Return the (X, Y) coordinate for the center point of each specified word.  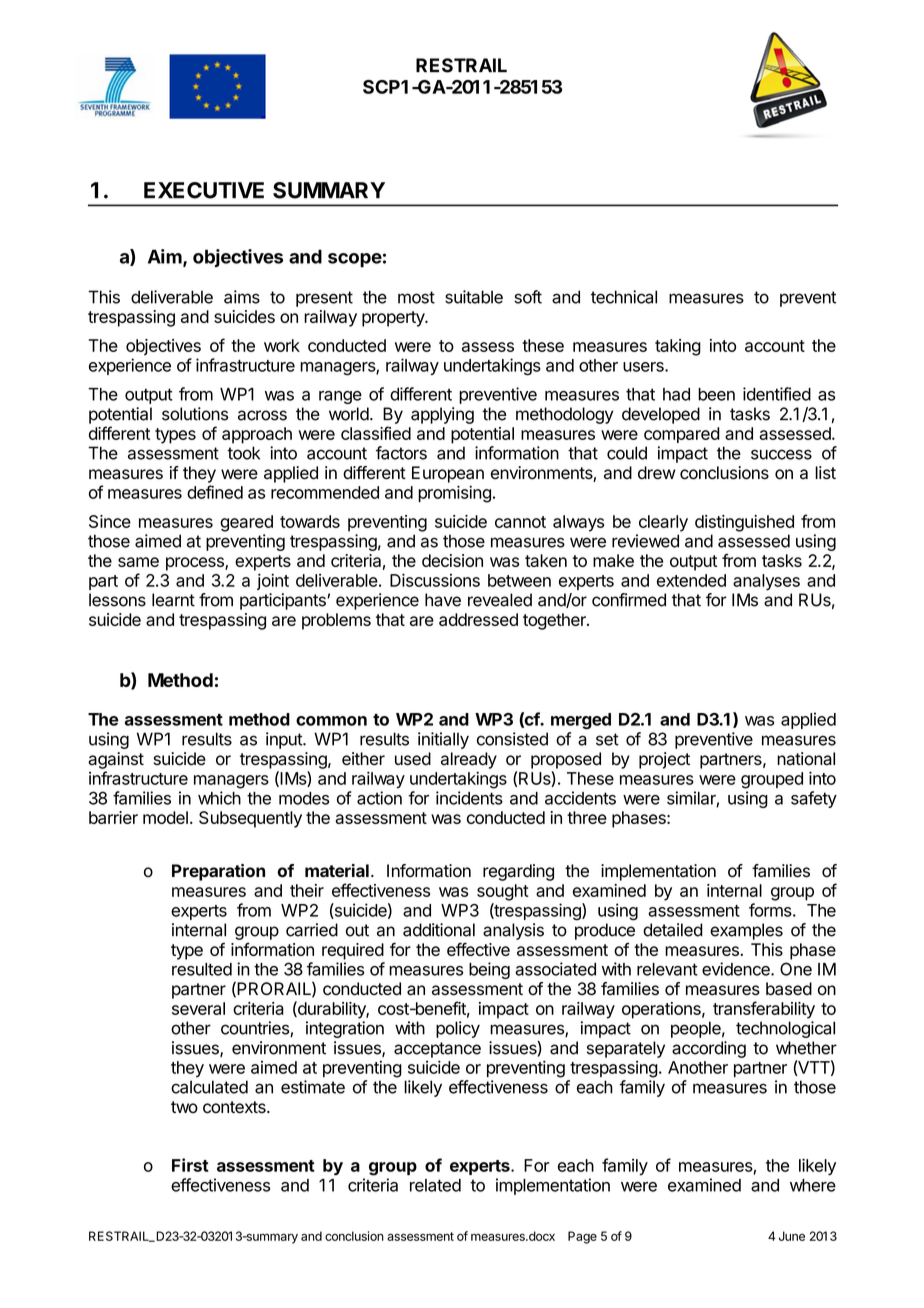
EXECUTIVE (204, 190)
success (781, 454)
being (489, 970)
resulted (202, 969)
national (806, 759)
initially (443, 740)
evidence (737, 969)
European (448, 474)
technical (624, 297)
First (190, 1165)
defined (215, 492)
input (285, 740)
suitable (474, 297)
